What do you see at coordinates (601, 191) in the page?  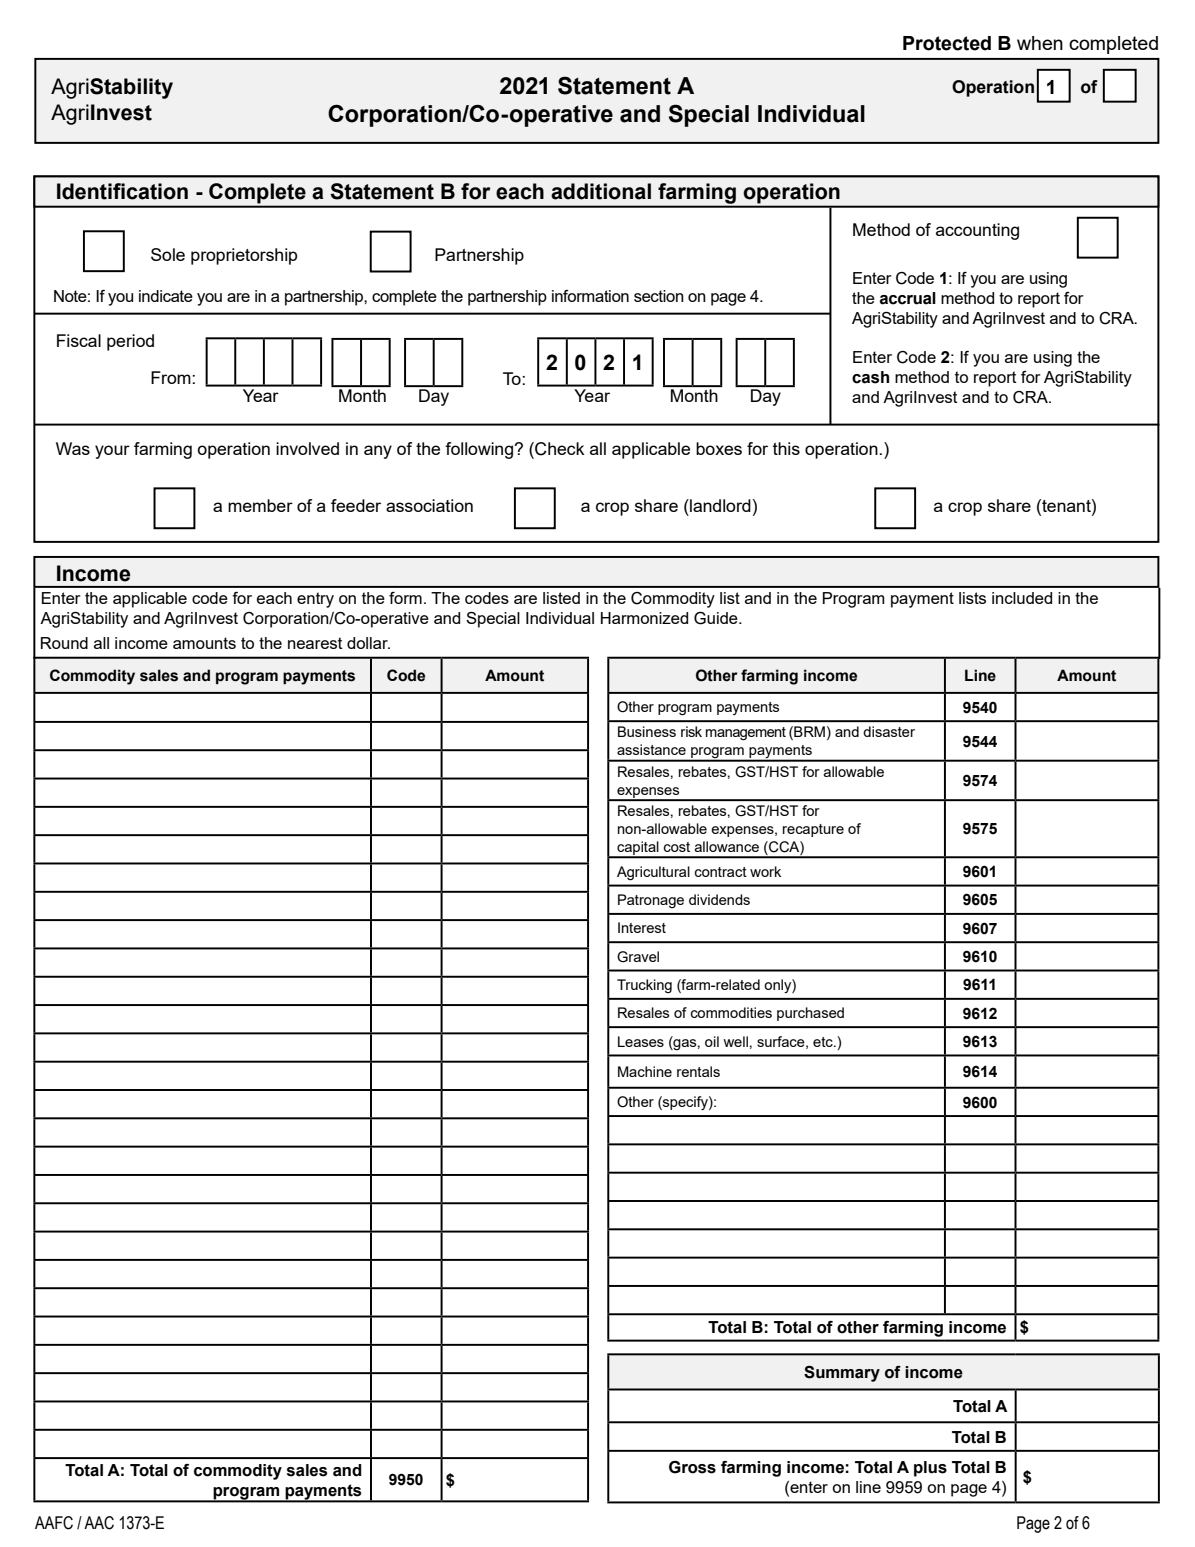 I see `additional` at bounding box center [601, 191].
